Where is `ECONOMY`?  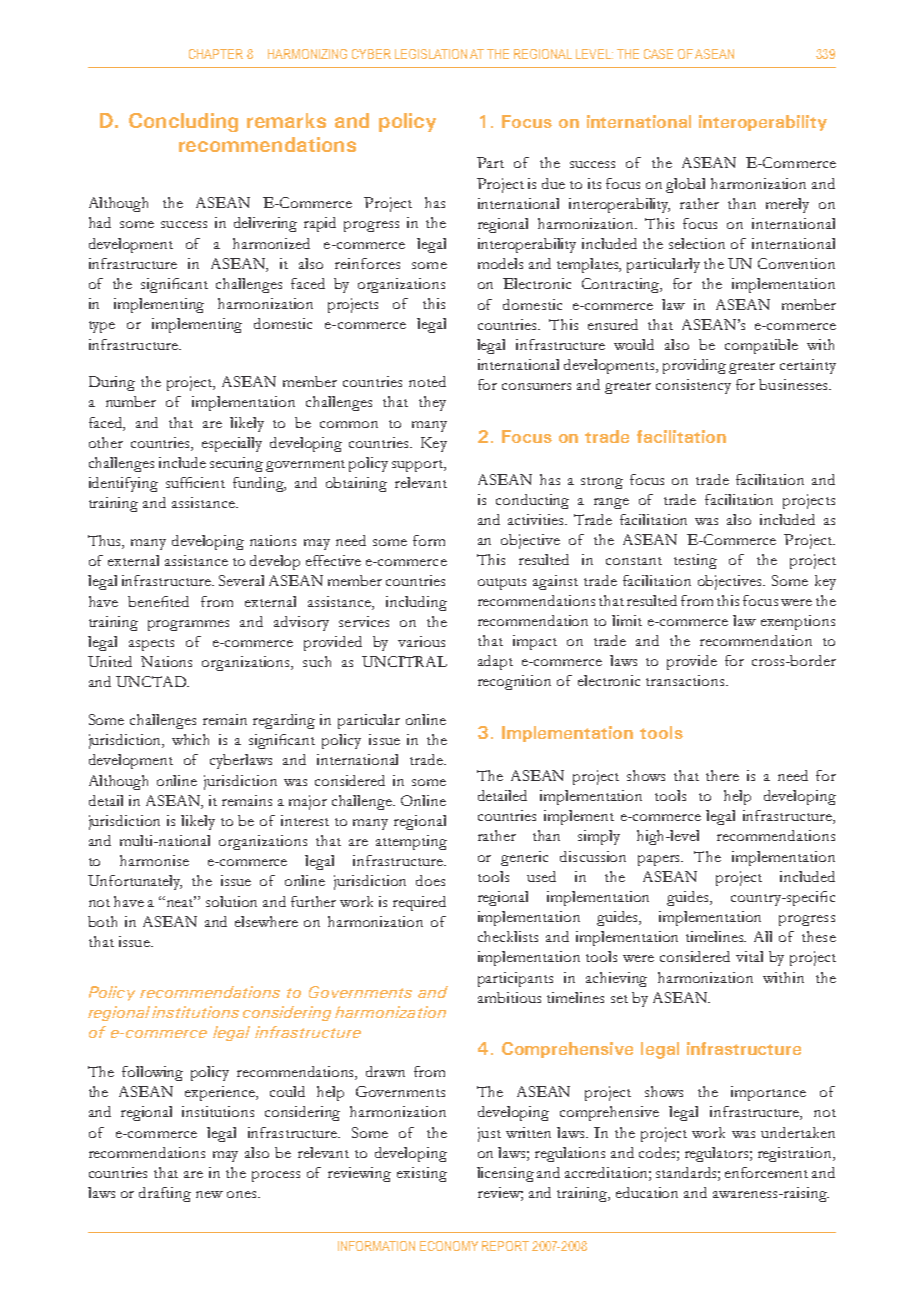
ECONOMY is located at coordinates (449, 1246).
